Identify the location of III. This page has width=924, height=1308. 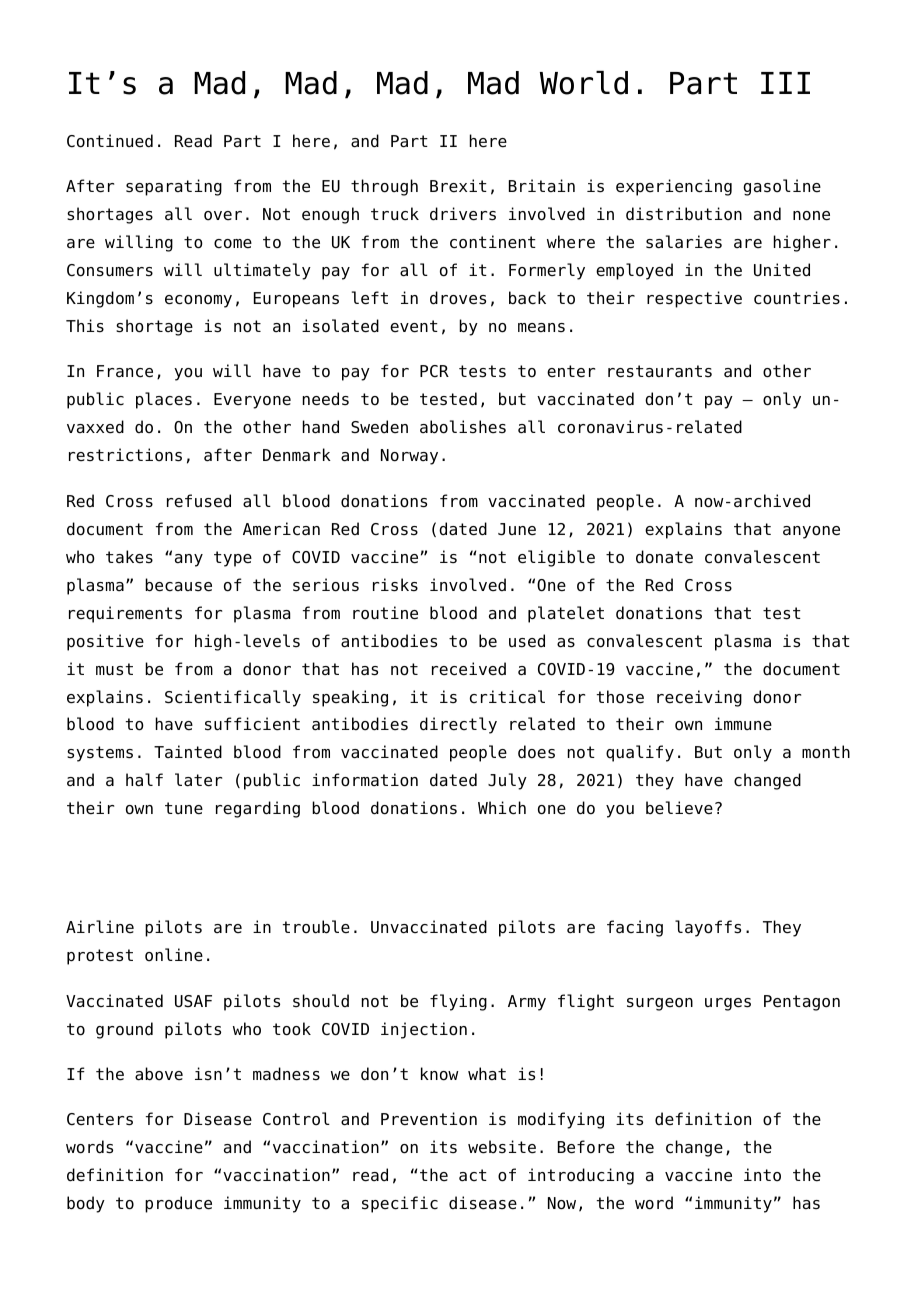
(785, 83).
